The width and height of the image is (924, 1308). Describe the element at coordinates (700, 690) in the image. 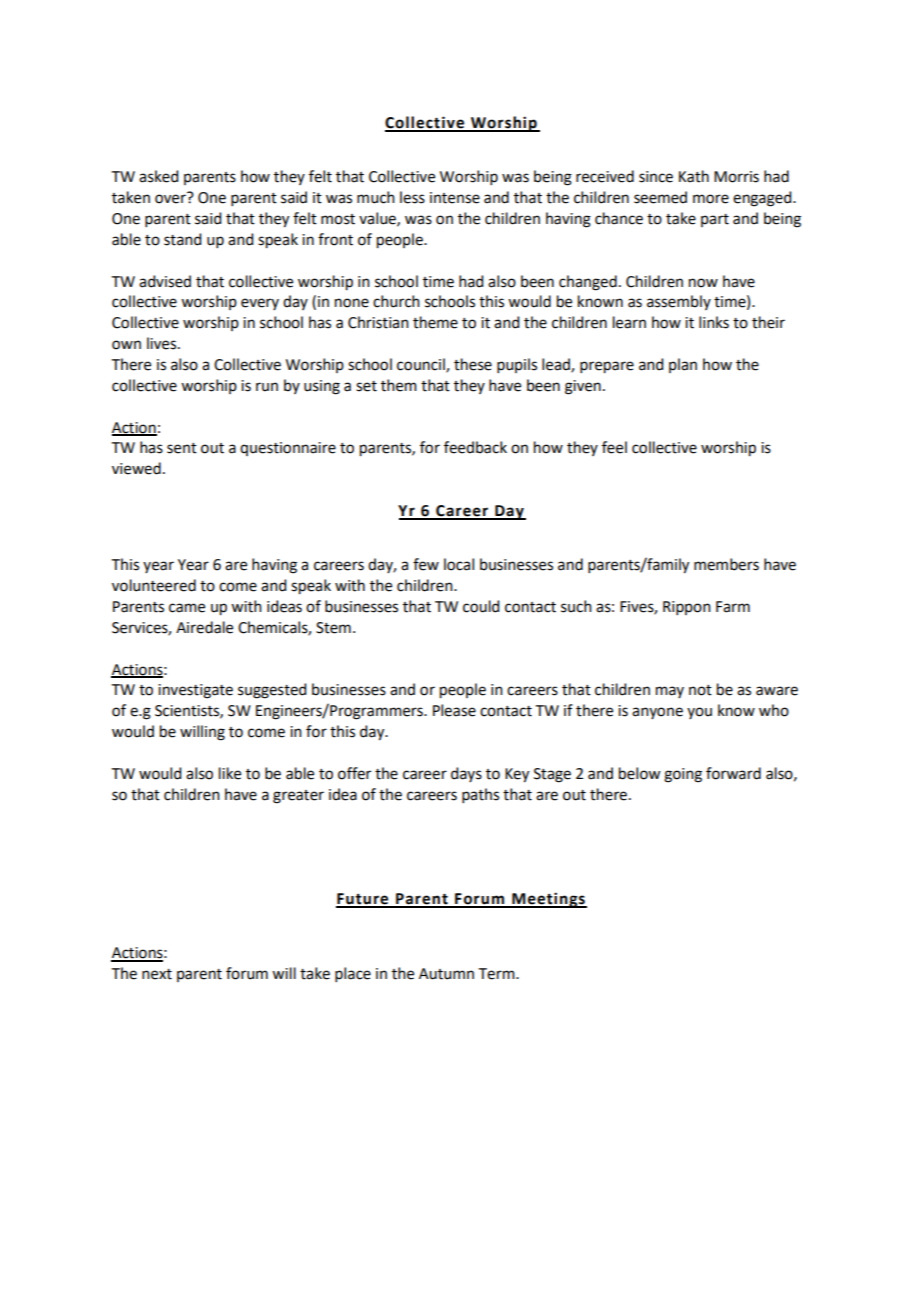

I see `not` at that location.
